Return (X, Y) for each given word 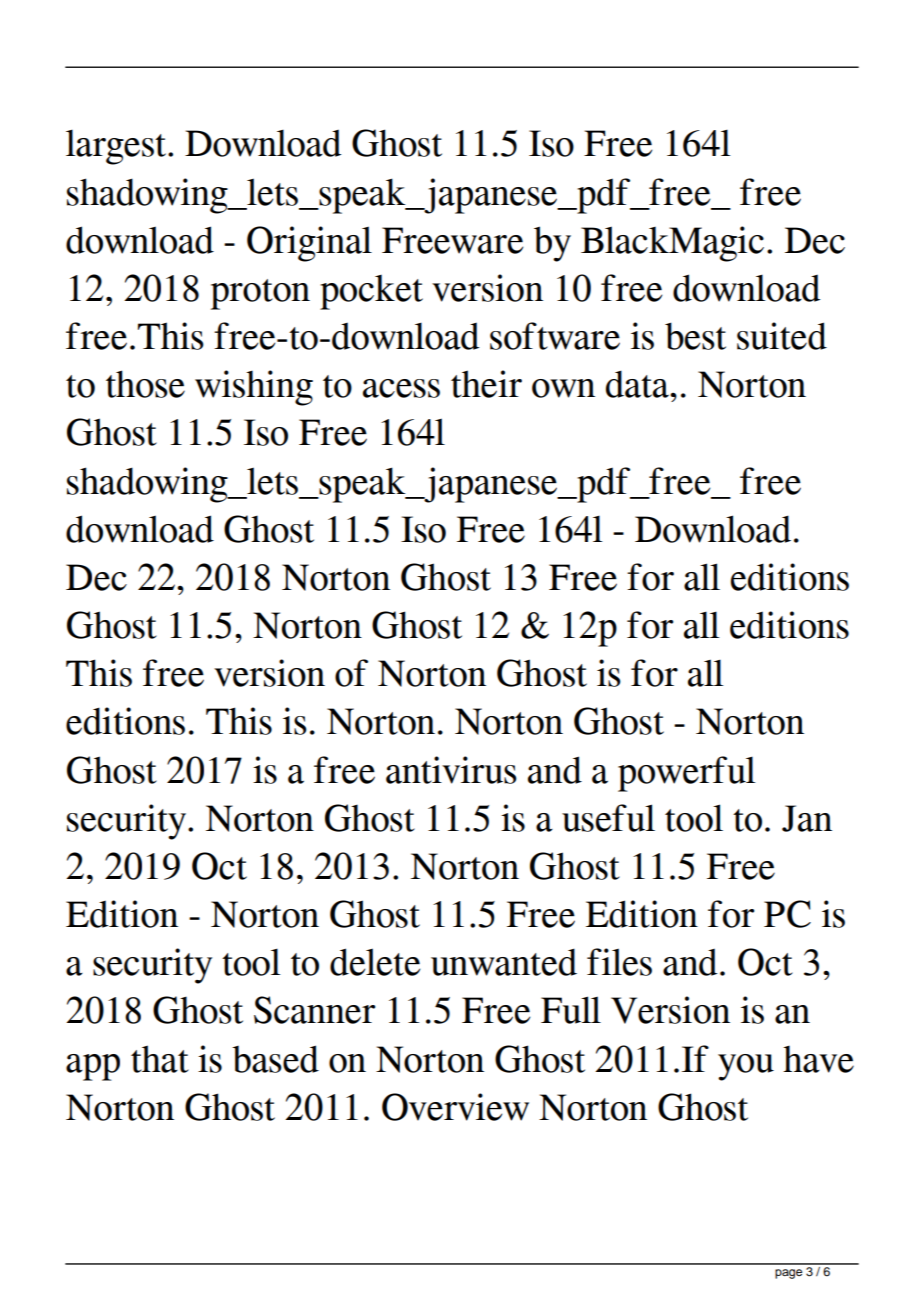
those (145, 384)
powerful (686, 774)
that (160, 1059)
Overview (455, 1107)
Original (309, 244)
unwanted (504, 962)
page (788, 1274)
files (619, 962)
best (695, 336)
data (638, 384)
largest (117, 147)
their (486, 384)
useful (608, 818)
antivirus (451, 770)
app (93, 1067)
